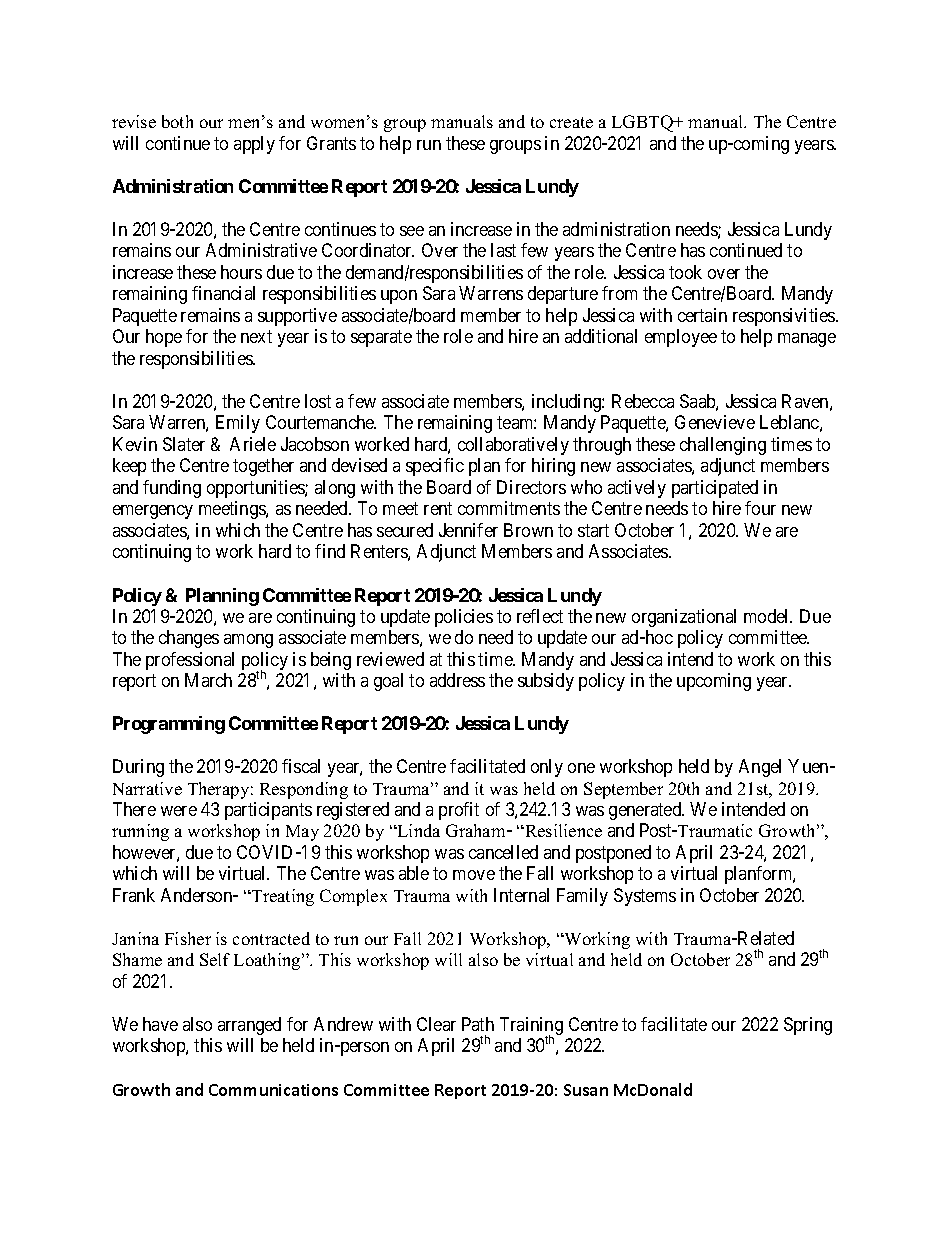  Describe the element at coordinates (723, 446) in the screenshot. I see `challenging` at that location.
